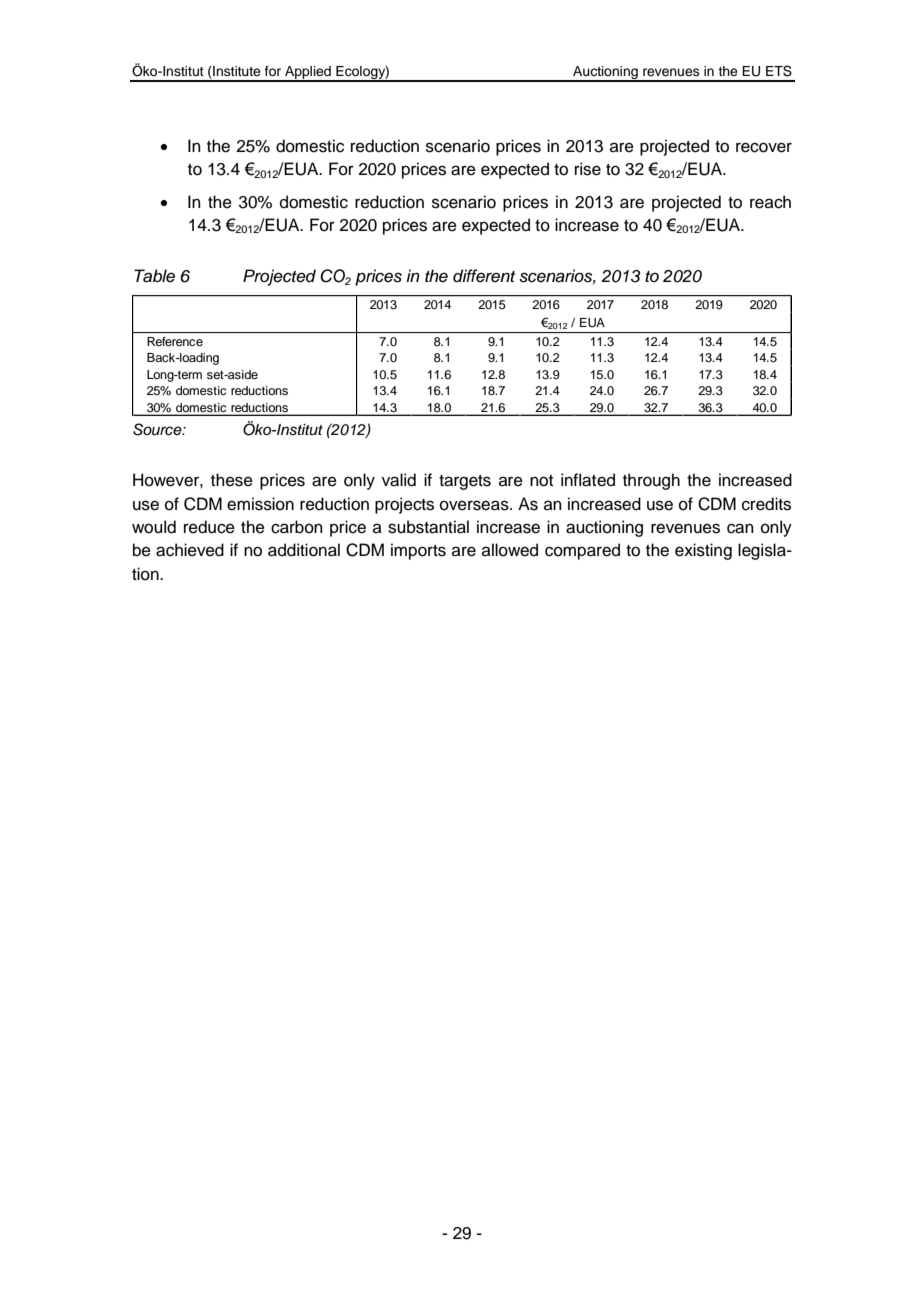  Describe the element at coordinates (428, 527) in the screenshot. I see `substantial` at that location.
